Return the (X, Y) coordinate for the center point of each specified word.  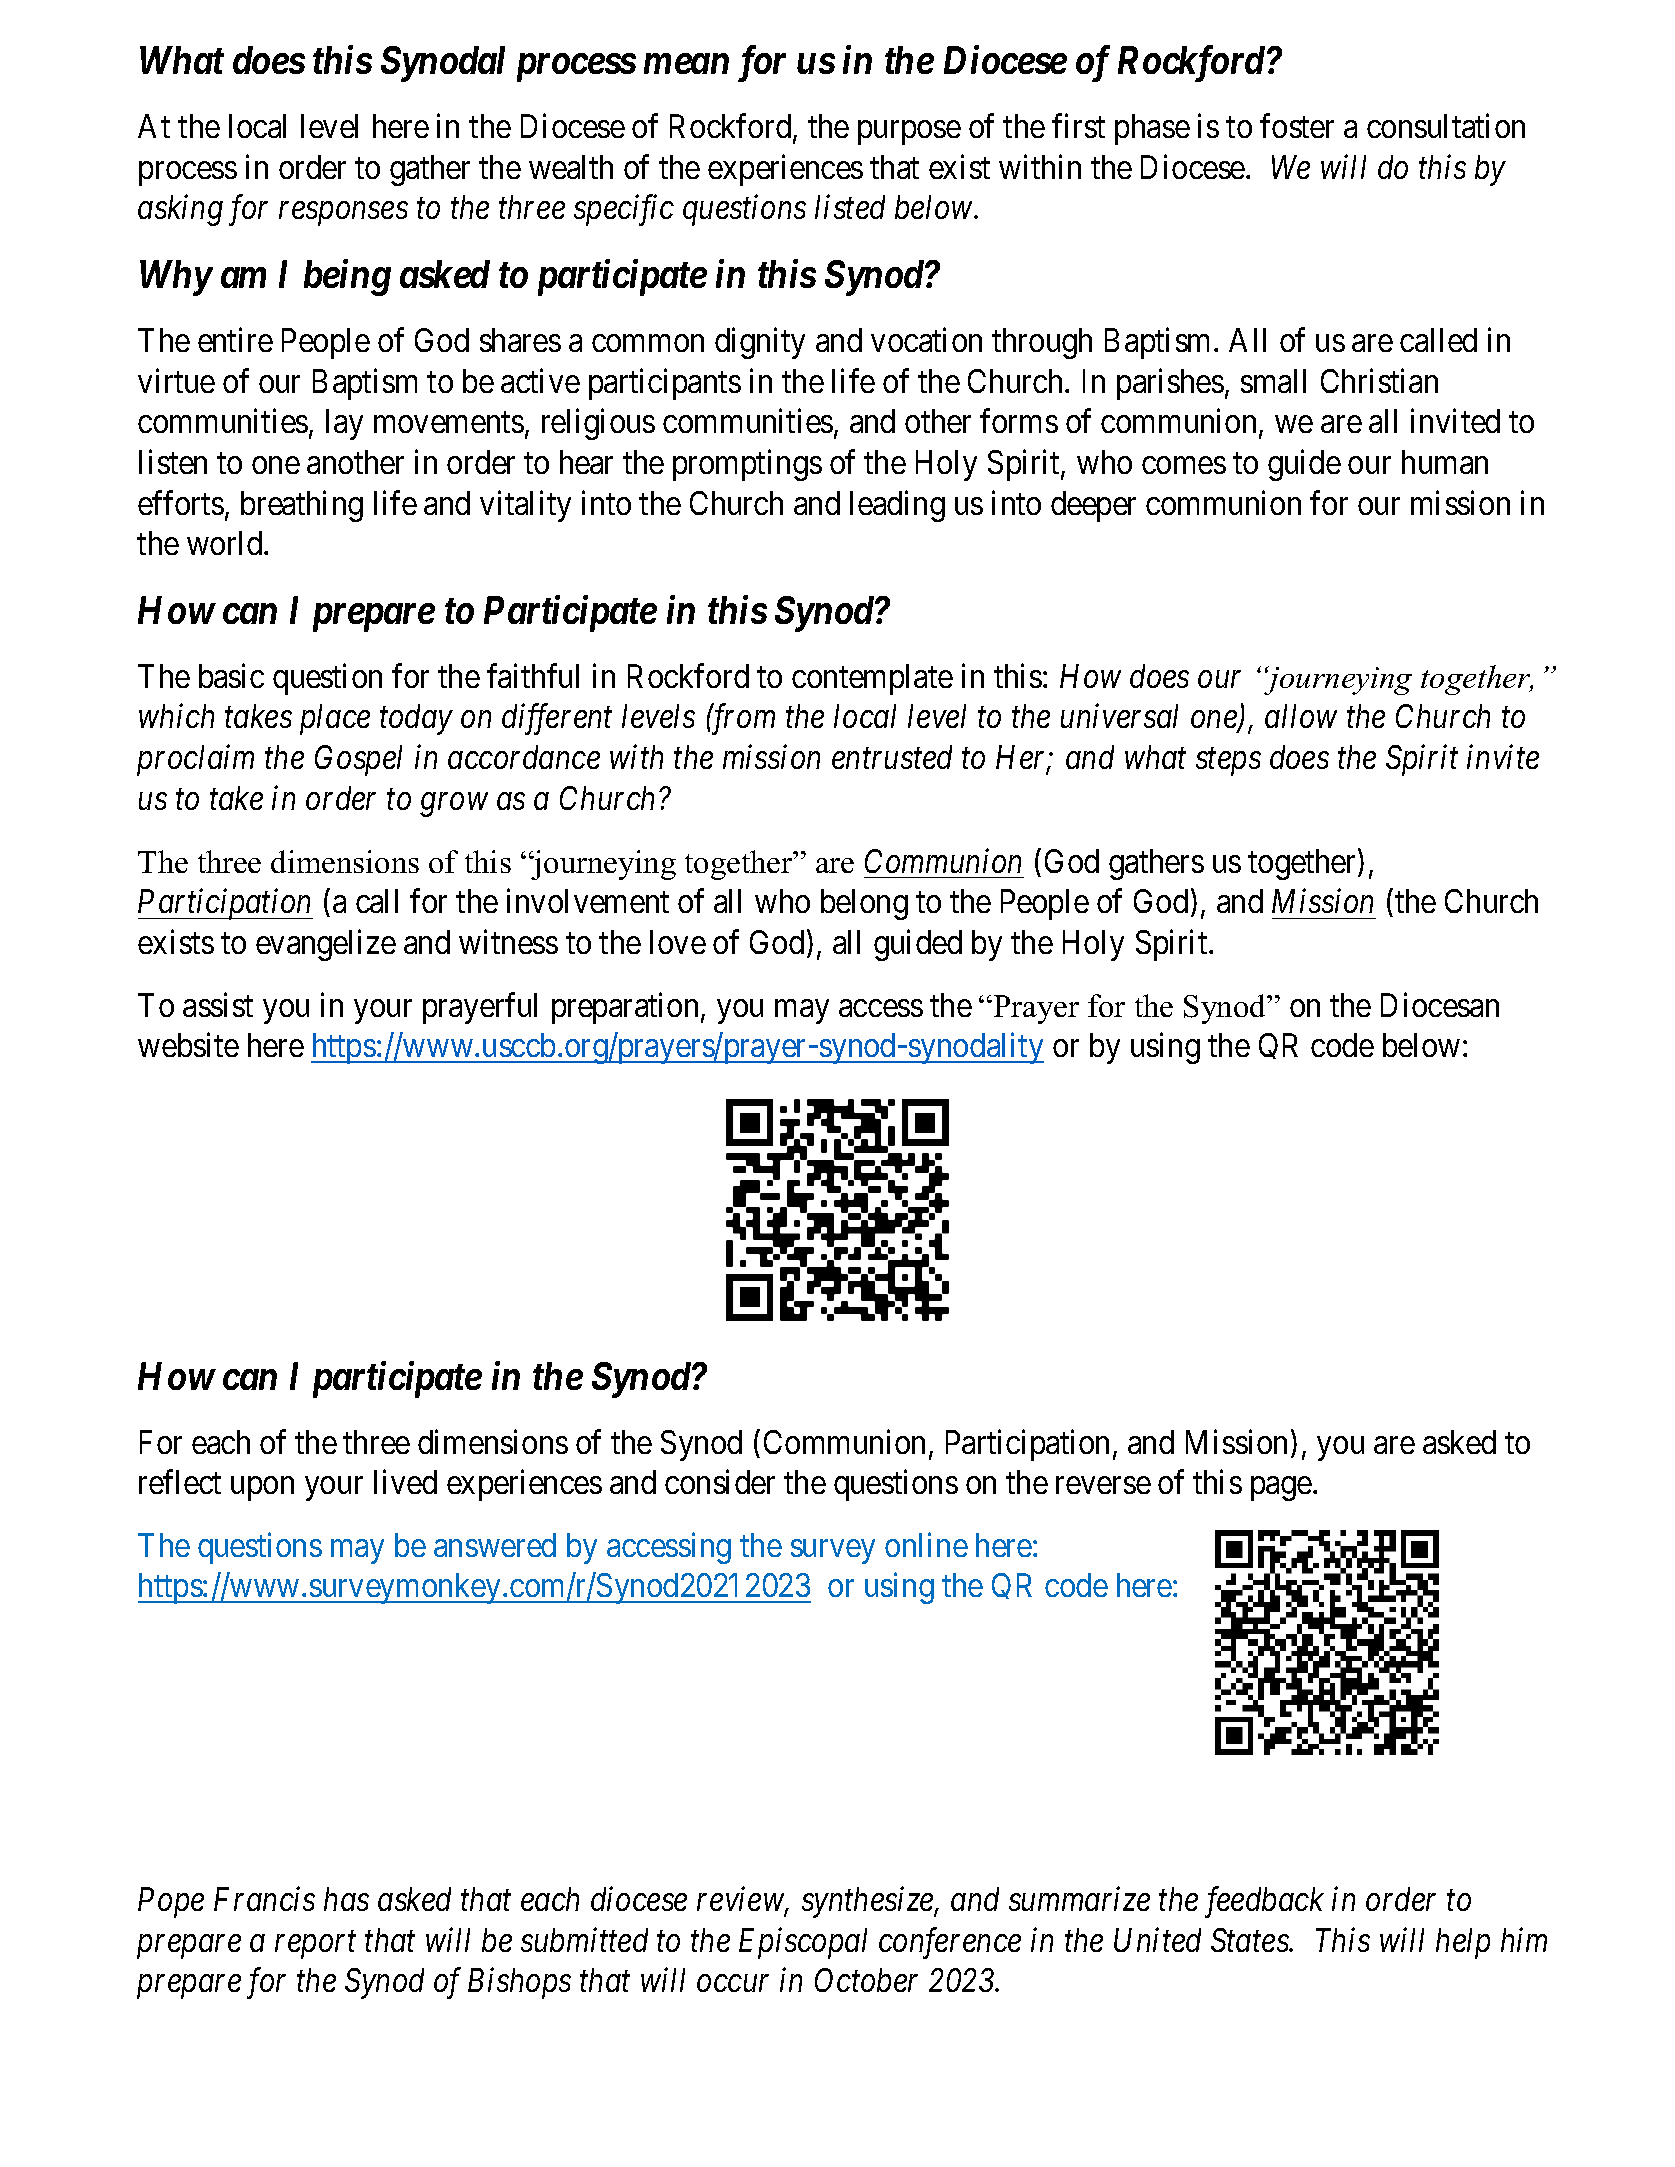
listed (850, 207)
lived (405, 1482)
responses (343, 214)
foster (1297, 126)
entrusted (892, 757)
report (315, 1945)
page (1281, 1489)
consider (720, 1482)
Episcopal (803, 1943)
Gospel (358, 760)
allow (1301, 716)
